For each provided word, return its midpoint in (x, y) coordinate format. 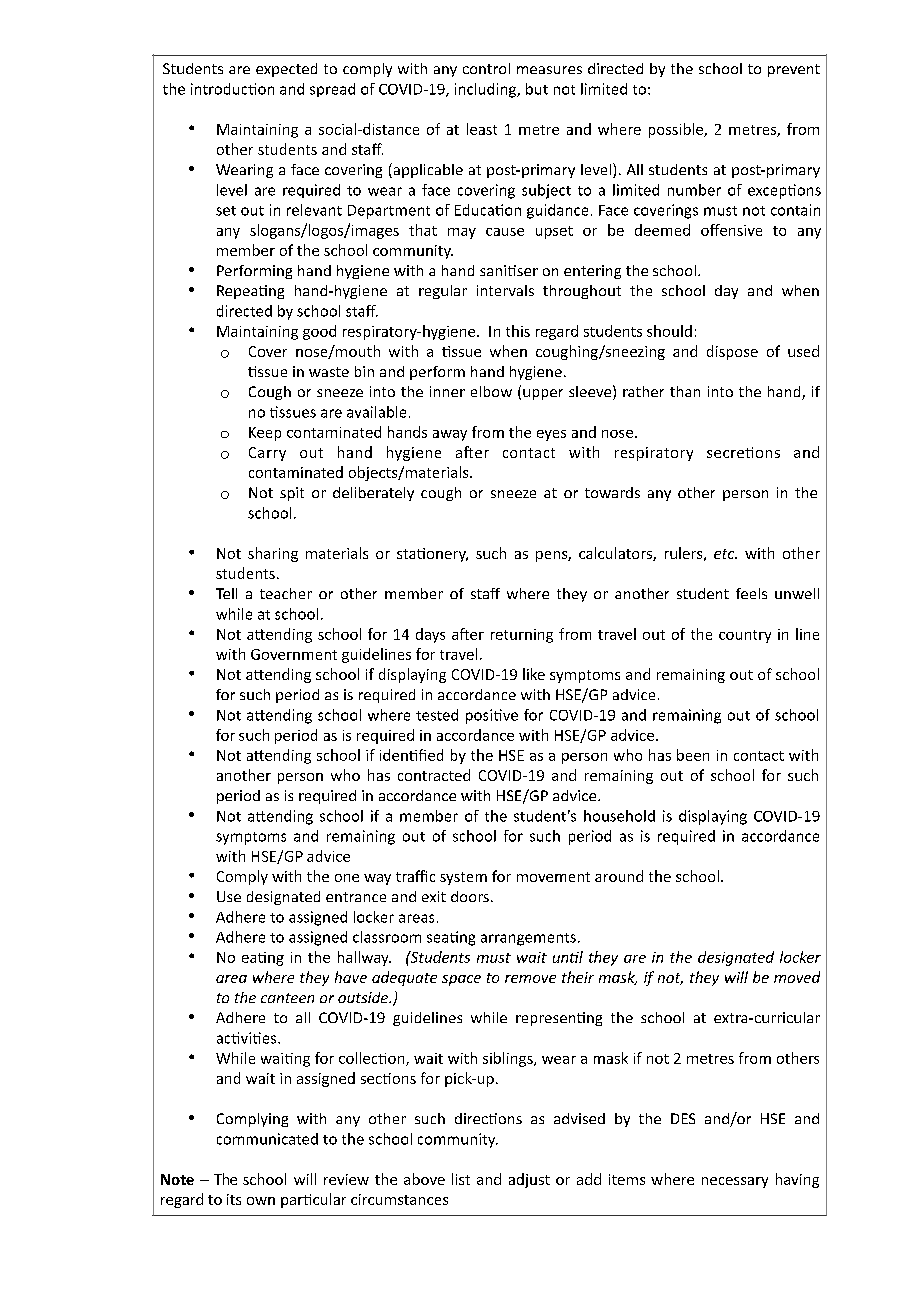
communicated (267, 1139)
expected (286, 70)
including (486, 90)
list (461, 1179)
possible (677, 130)
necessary (735, 1182)
